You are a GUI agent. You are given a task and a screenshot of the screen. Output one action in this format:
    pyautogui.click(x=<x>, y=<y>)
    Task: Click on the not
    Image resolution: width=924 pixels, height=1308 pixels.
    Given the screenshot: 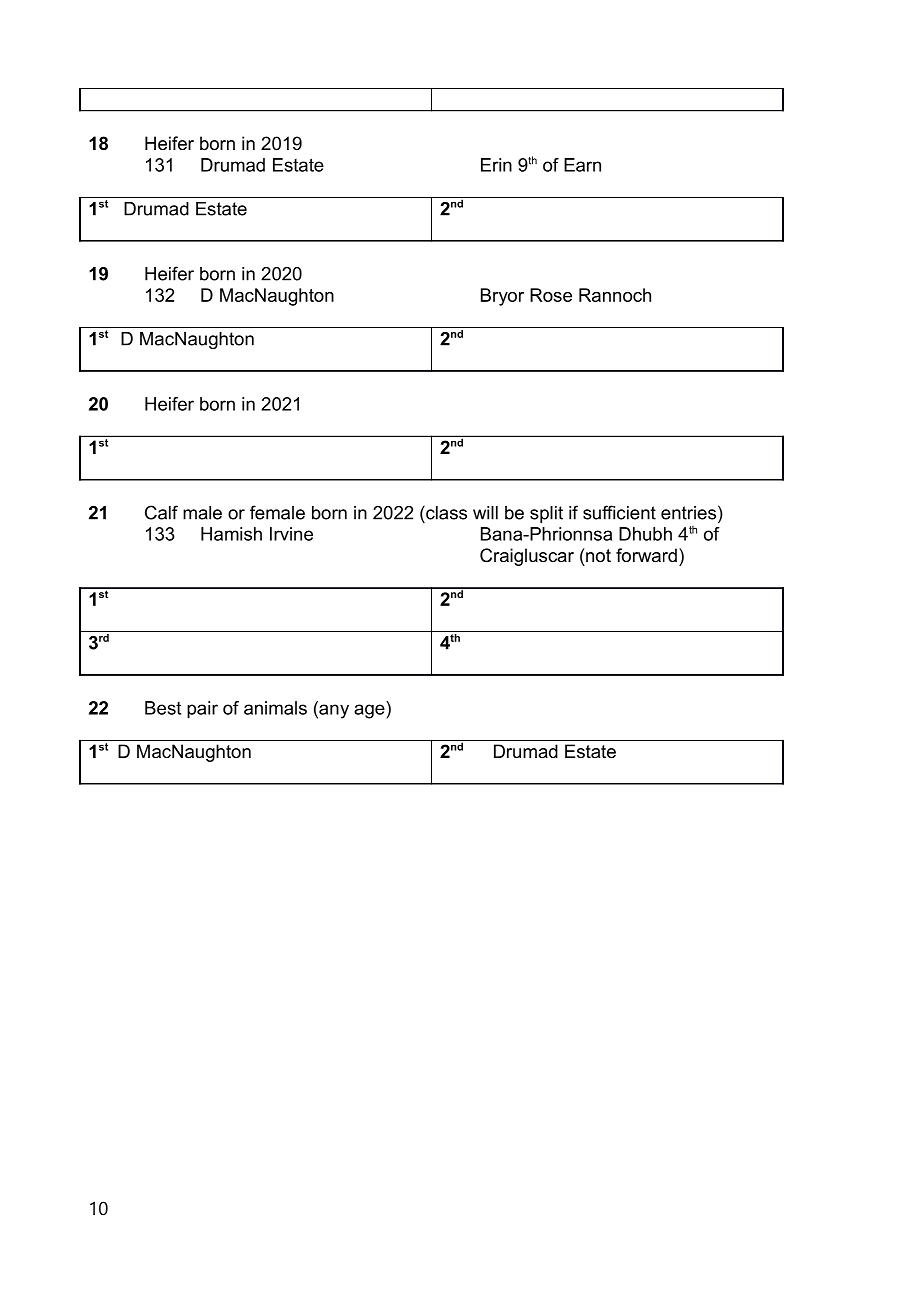 What is the action you would take?
    pyautogui.click(x=597, y=555)
